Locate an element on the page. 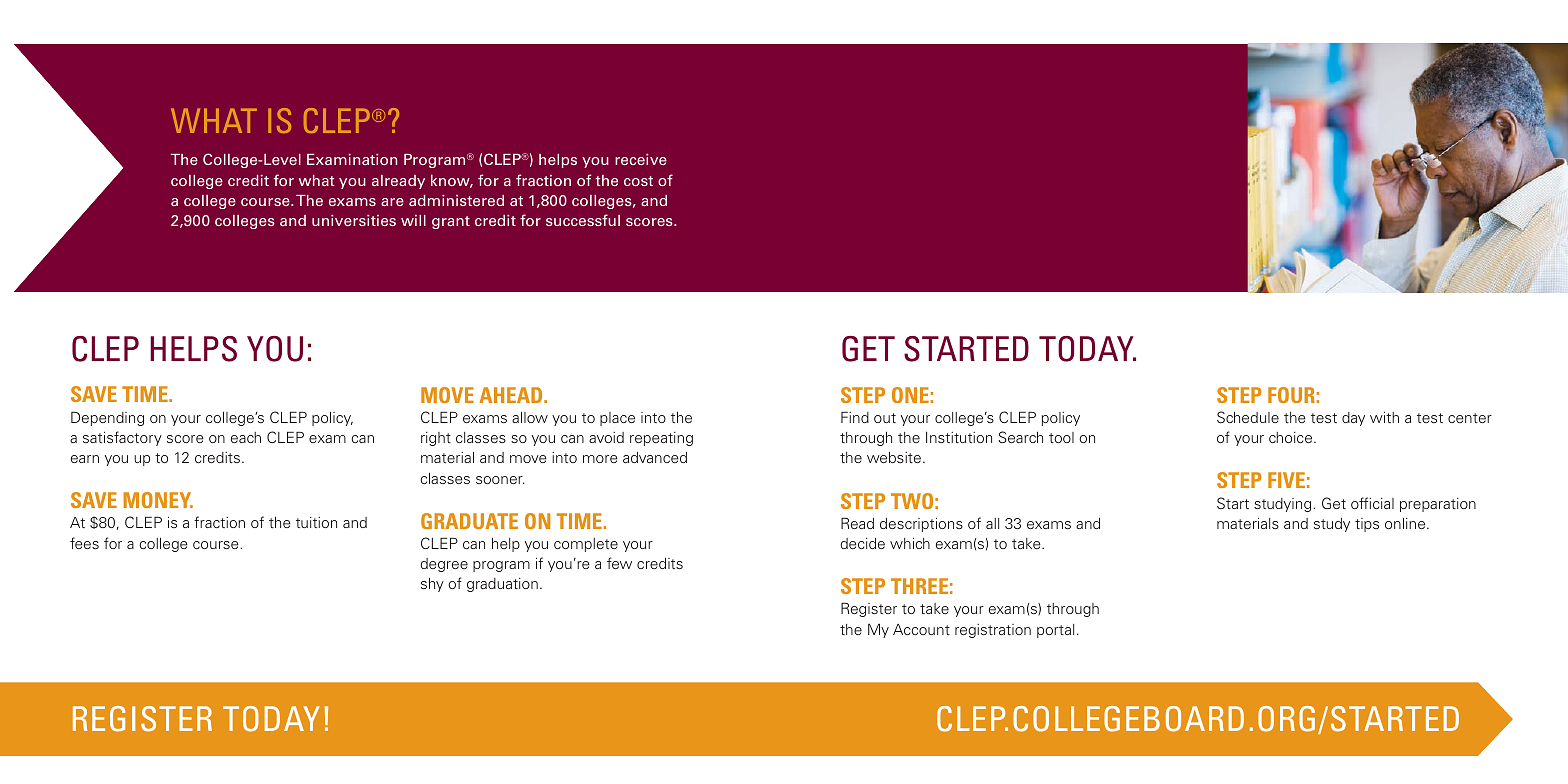  ahead is located at coordinates (512, 395).
